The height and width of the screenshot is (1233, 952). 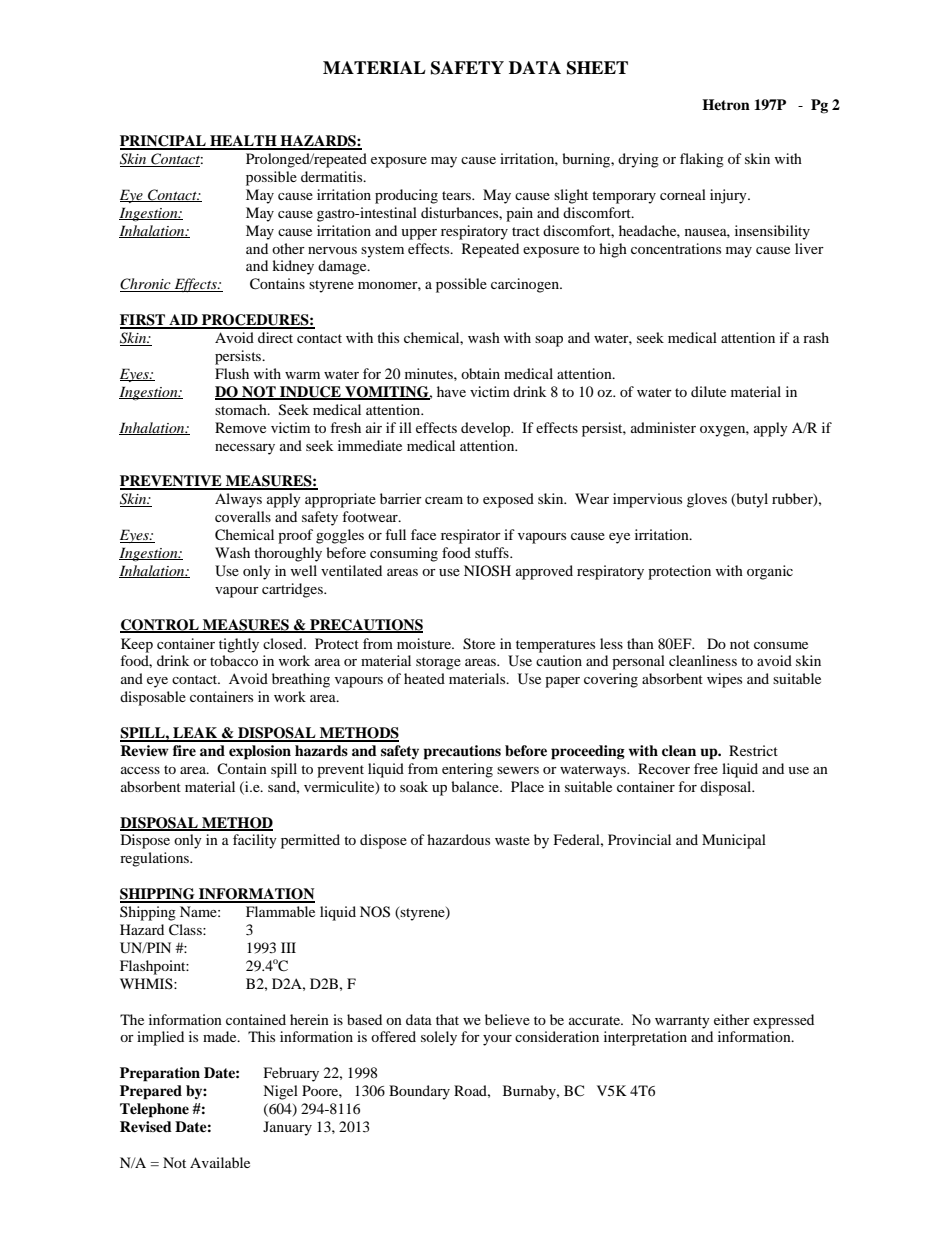 I want to click on HEALTH, so click(x=243, y=142).
